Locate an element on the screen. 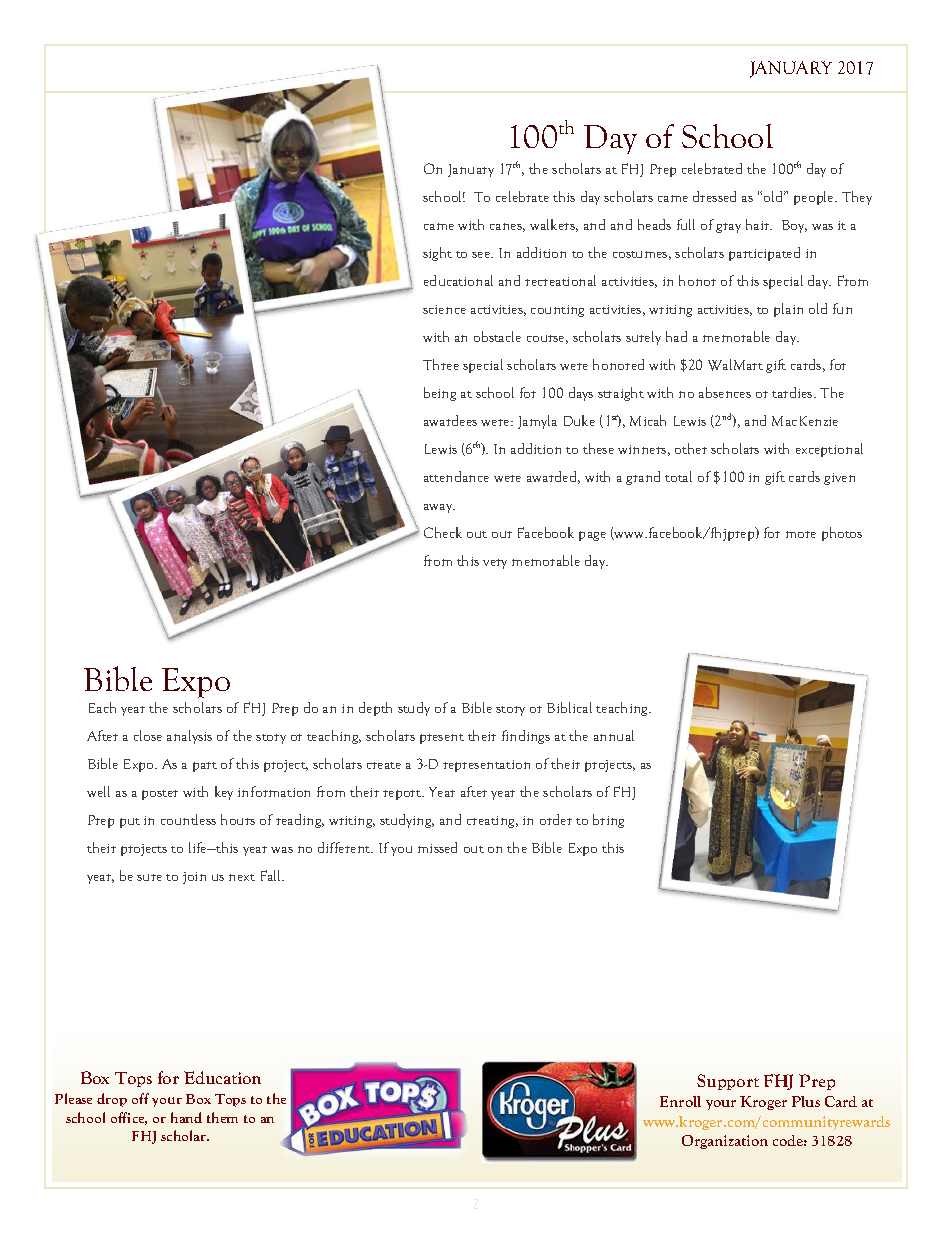  annual is located at coordinates (614, 735).
